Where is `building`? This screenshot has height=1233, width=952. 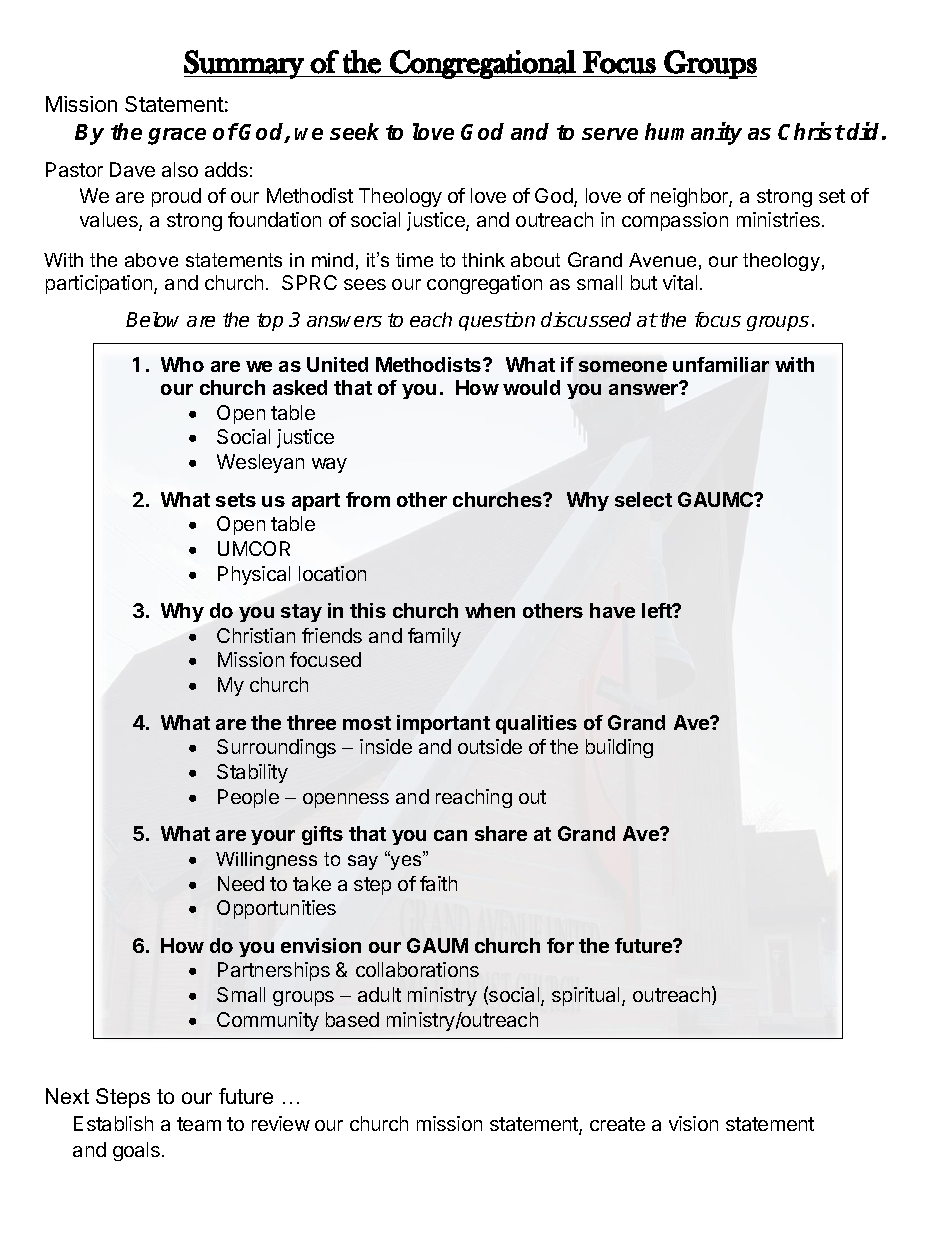 building is located at coordinates (619, 748).
